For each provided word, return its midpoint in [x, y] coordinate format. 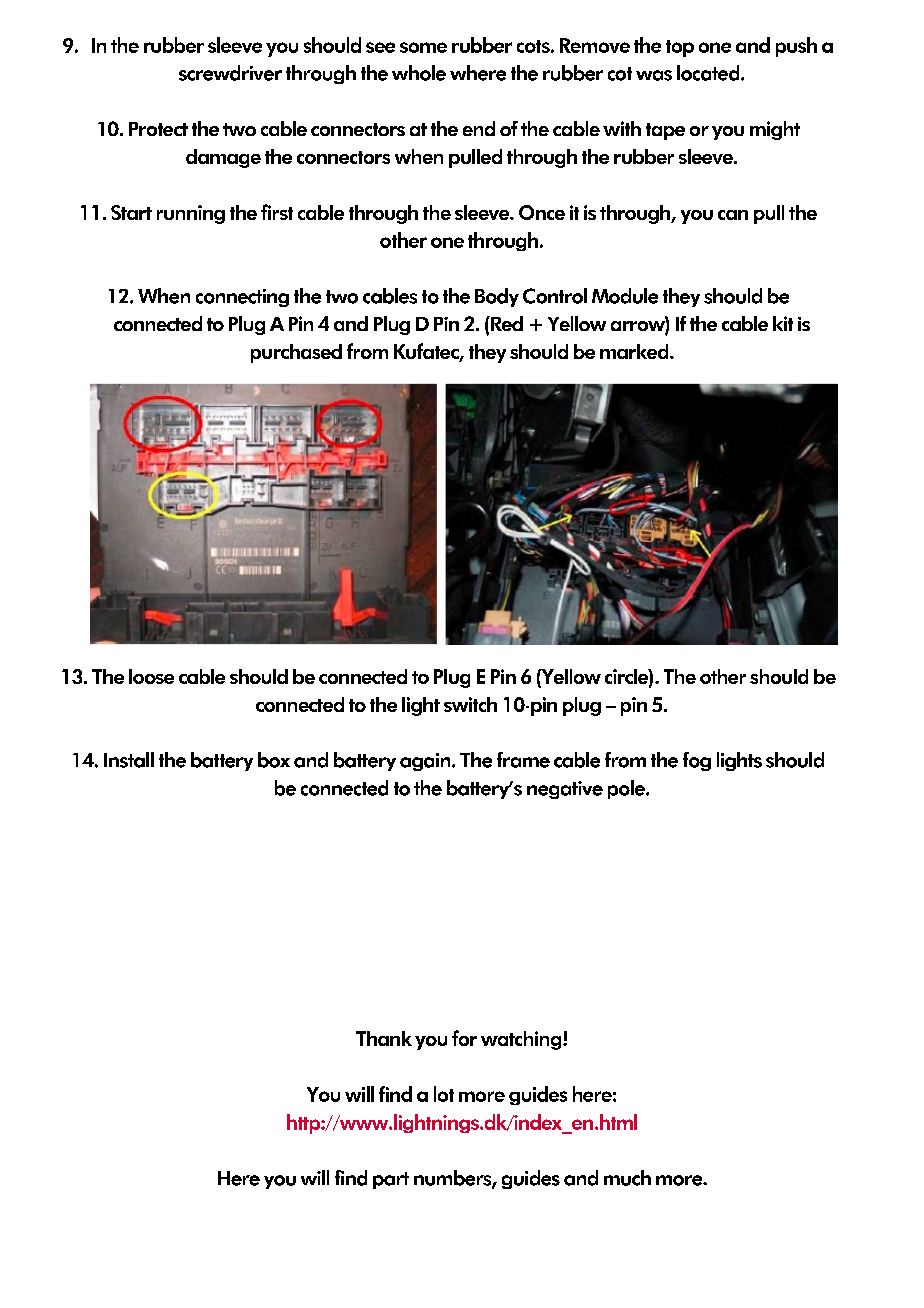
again [426, 762]
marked [635, 351]
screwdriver [230, 73]
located [709, 73]
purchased [296, 353]
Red [506, 323]
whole [419, 73]
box [274, 760]
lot [444, 1094]
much [627, 1178]
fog [697, 761]
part [391, 1180]
